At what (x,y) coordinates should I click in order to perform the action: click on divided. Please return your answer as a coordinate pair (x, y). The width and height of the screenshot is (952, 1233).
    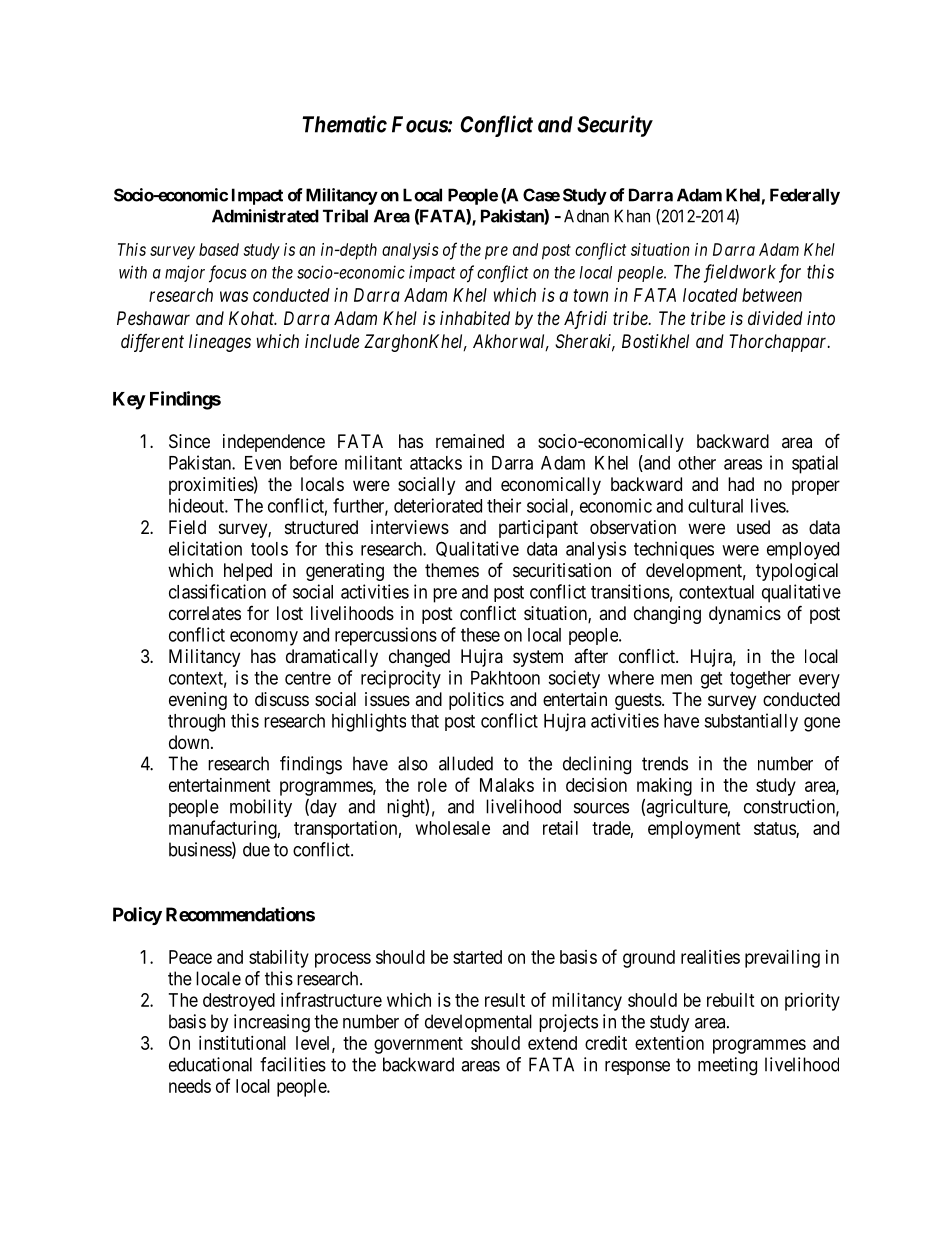
    Looking at the image, I should click on (775, 318).
